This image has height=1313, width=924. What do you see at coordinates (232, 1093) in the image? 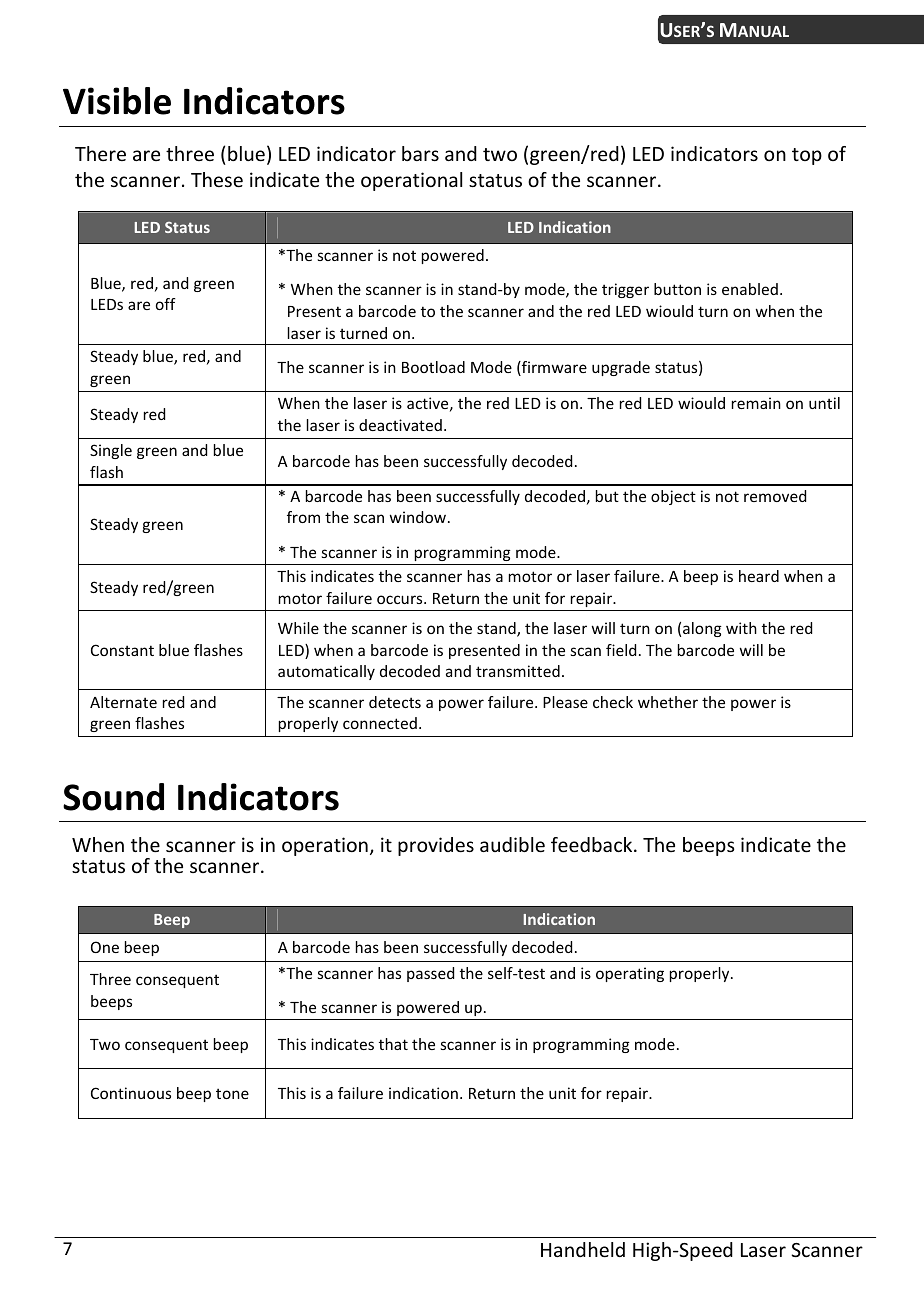
I see `tone` at bounding box center [232, 1093].
